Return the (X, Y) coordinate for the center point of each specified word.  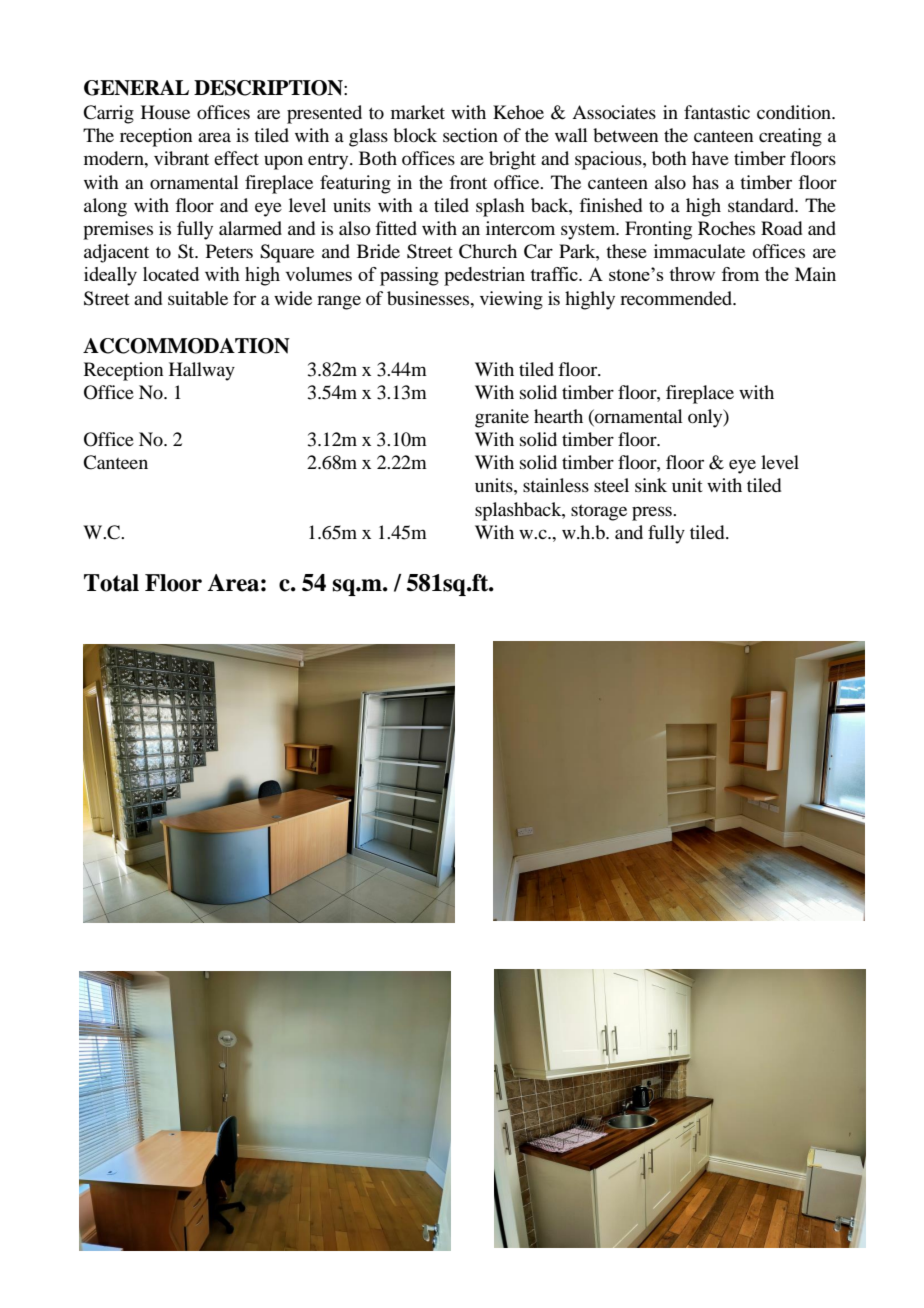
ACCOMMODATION (186, 346)
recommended (677, 298)
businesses (429, 298)
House (165, 112)
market (418, 112)
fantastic (717, 112)
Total (111, 583)
